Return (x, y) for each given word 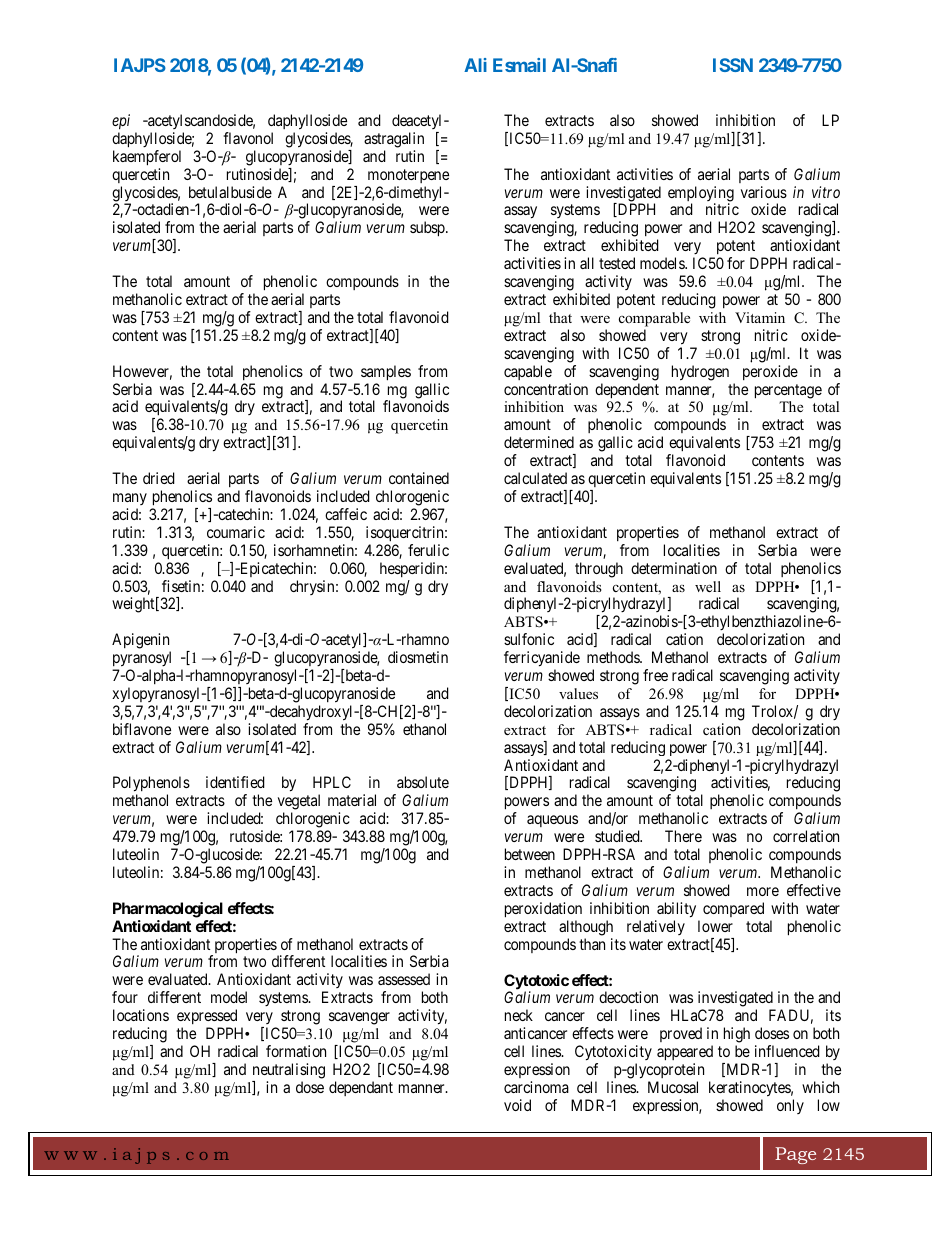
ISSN (733, 65)
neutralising (289, 1071)
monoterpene (408, 176)
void (517, 1105)
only (790, 1106)
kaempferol (147, 158)
